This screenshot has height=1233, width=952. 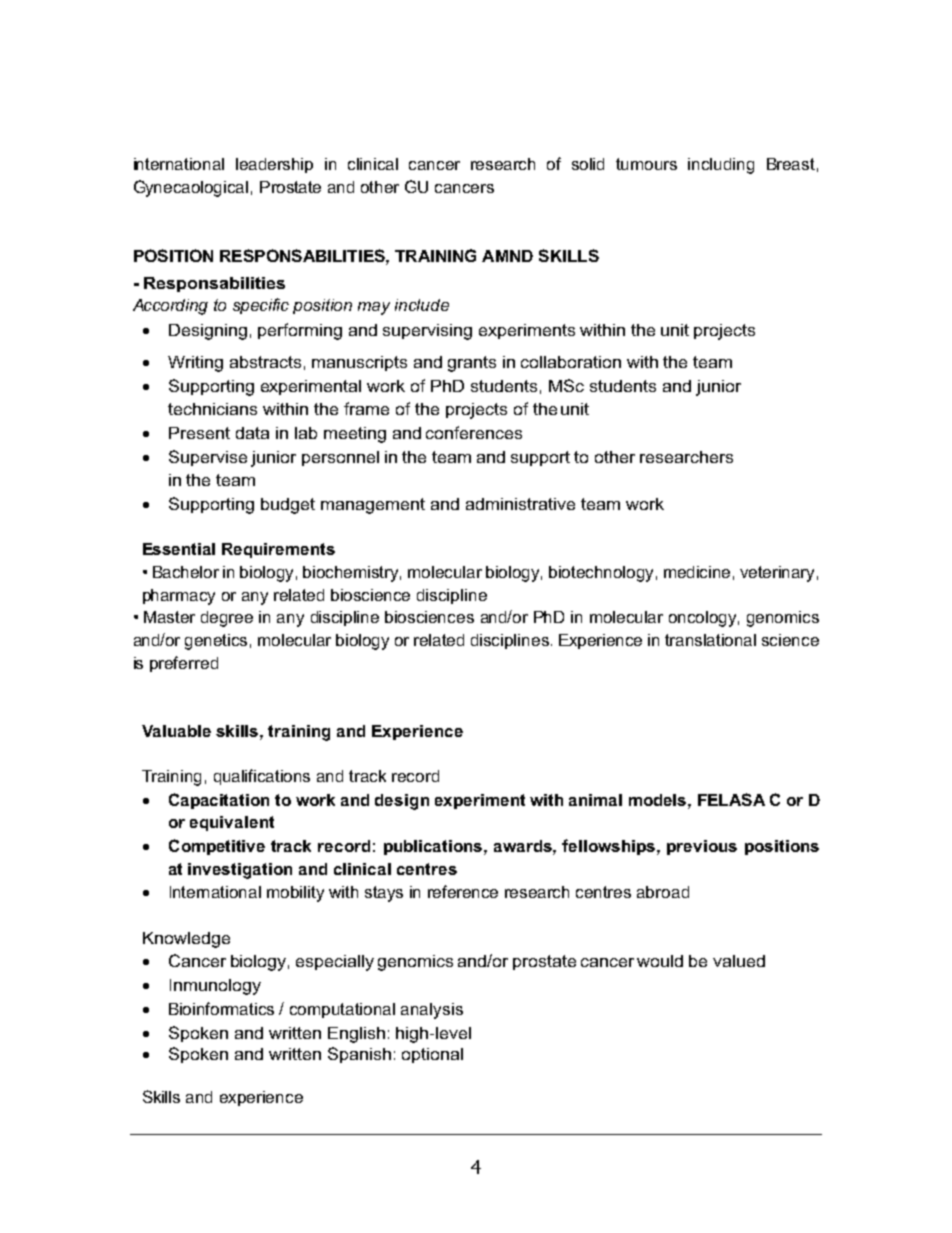 What do you see at coordinates (232, 823) in the screenshot?
I see `equivalent` at bounding box center [232, 823].
